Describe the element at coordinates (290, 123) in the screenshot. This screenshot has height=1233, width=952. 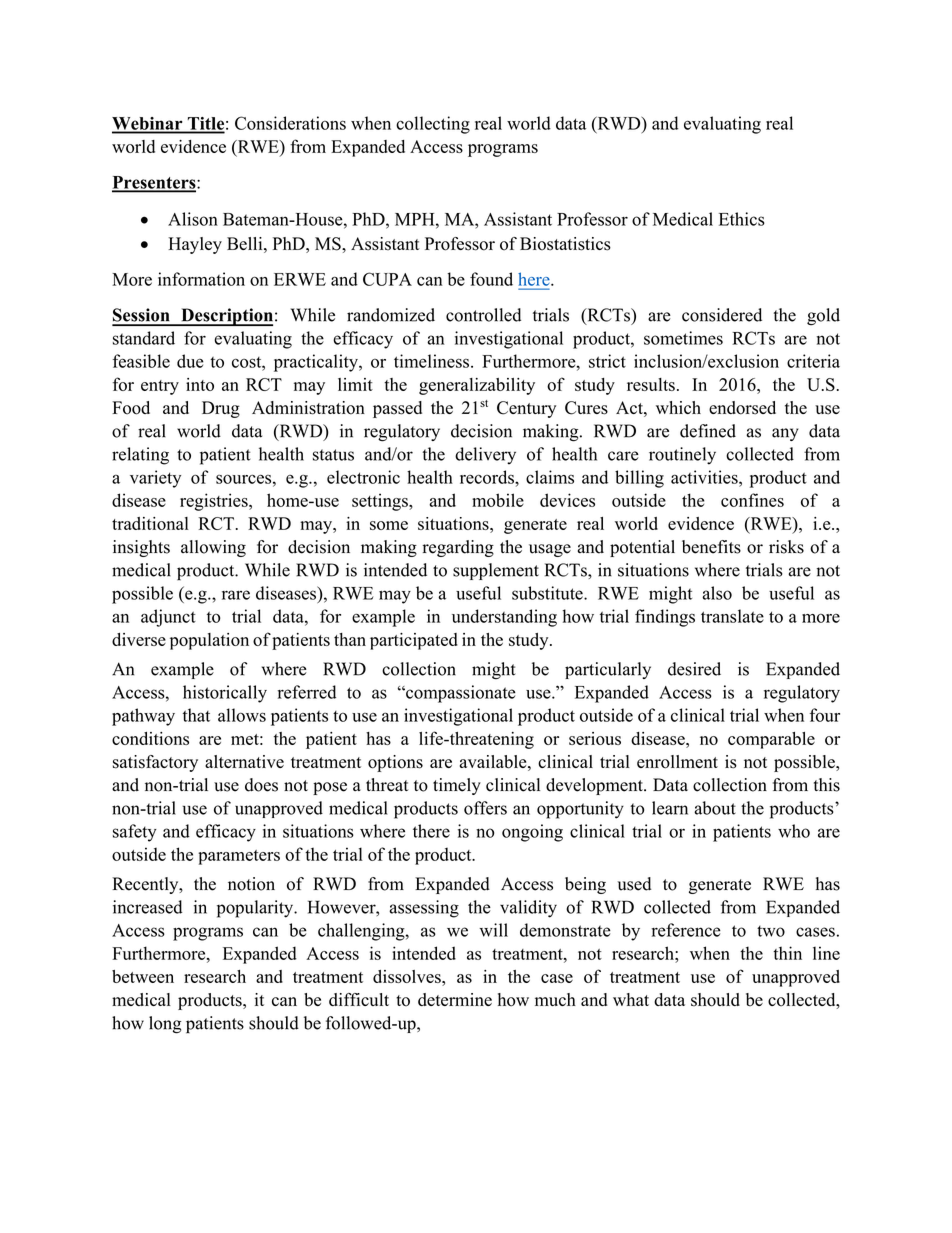
I see `Considerations` at that location.
